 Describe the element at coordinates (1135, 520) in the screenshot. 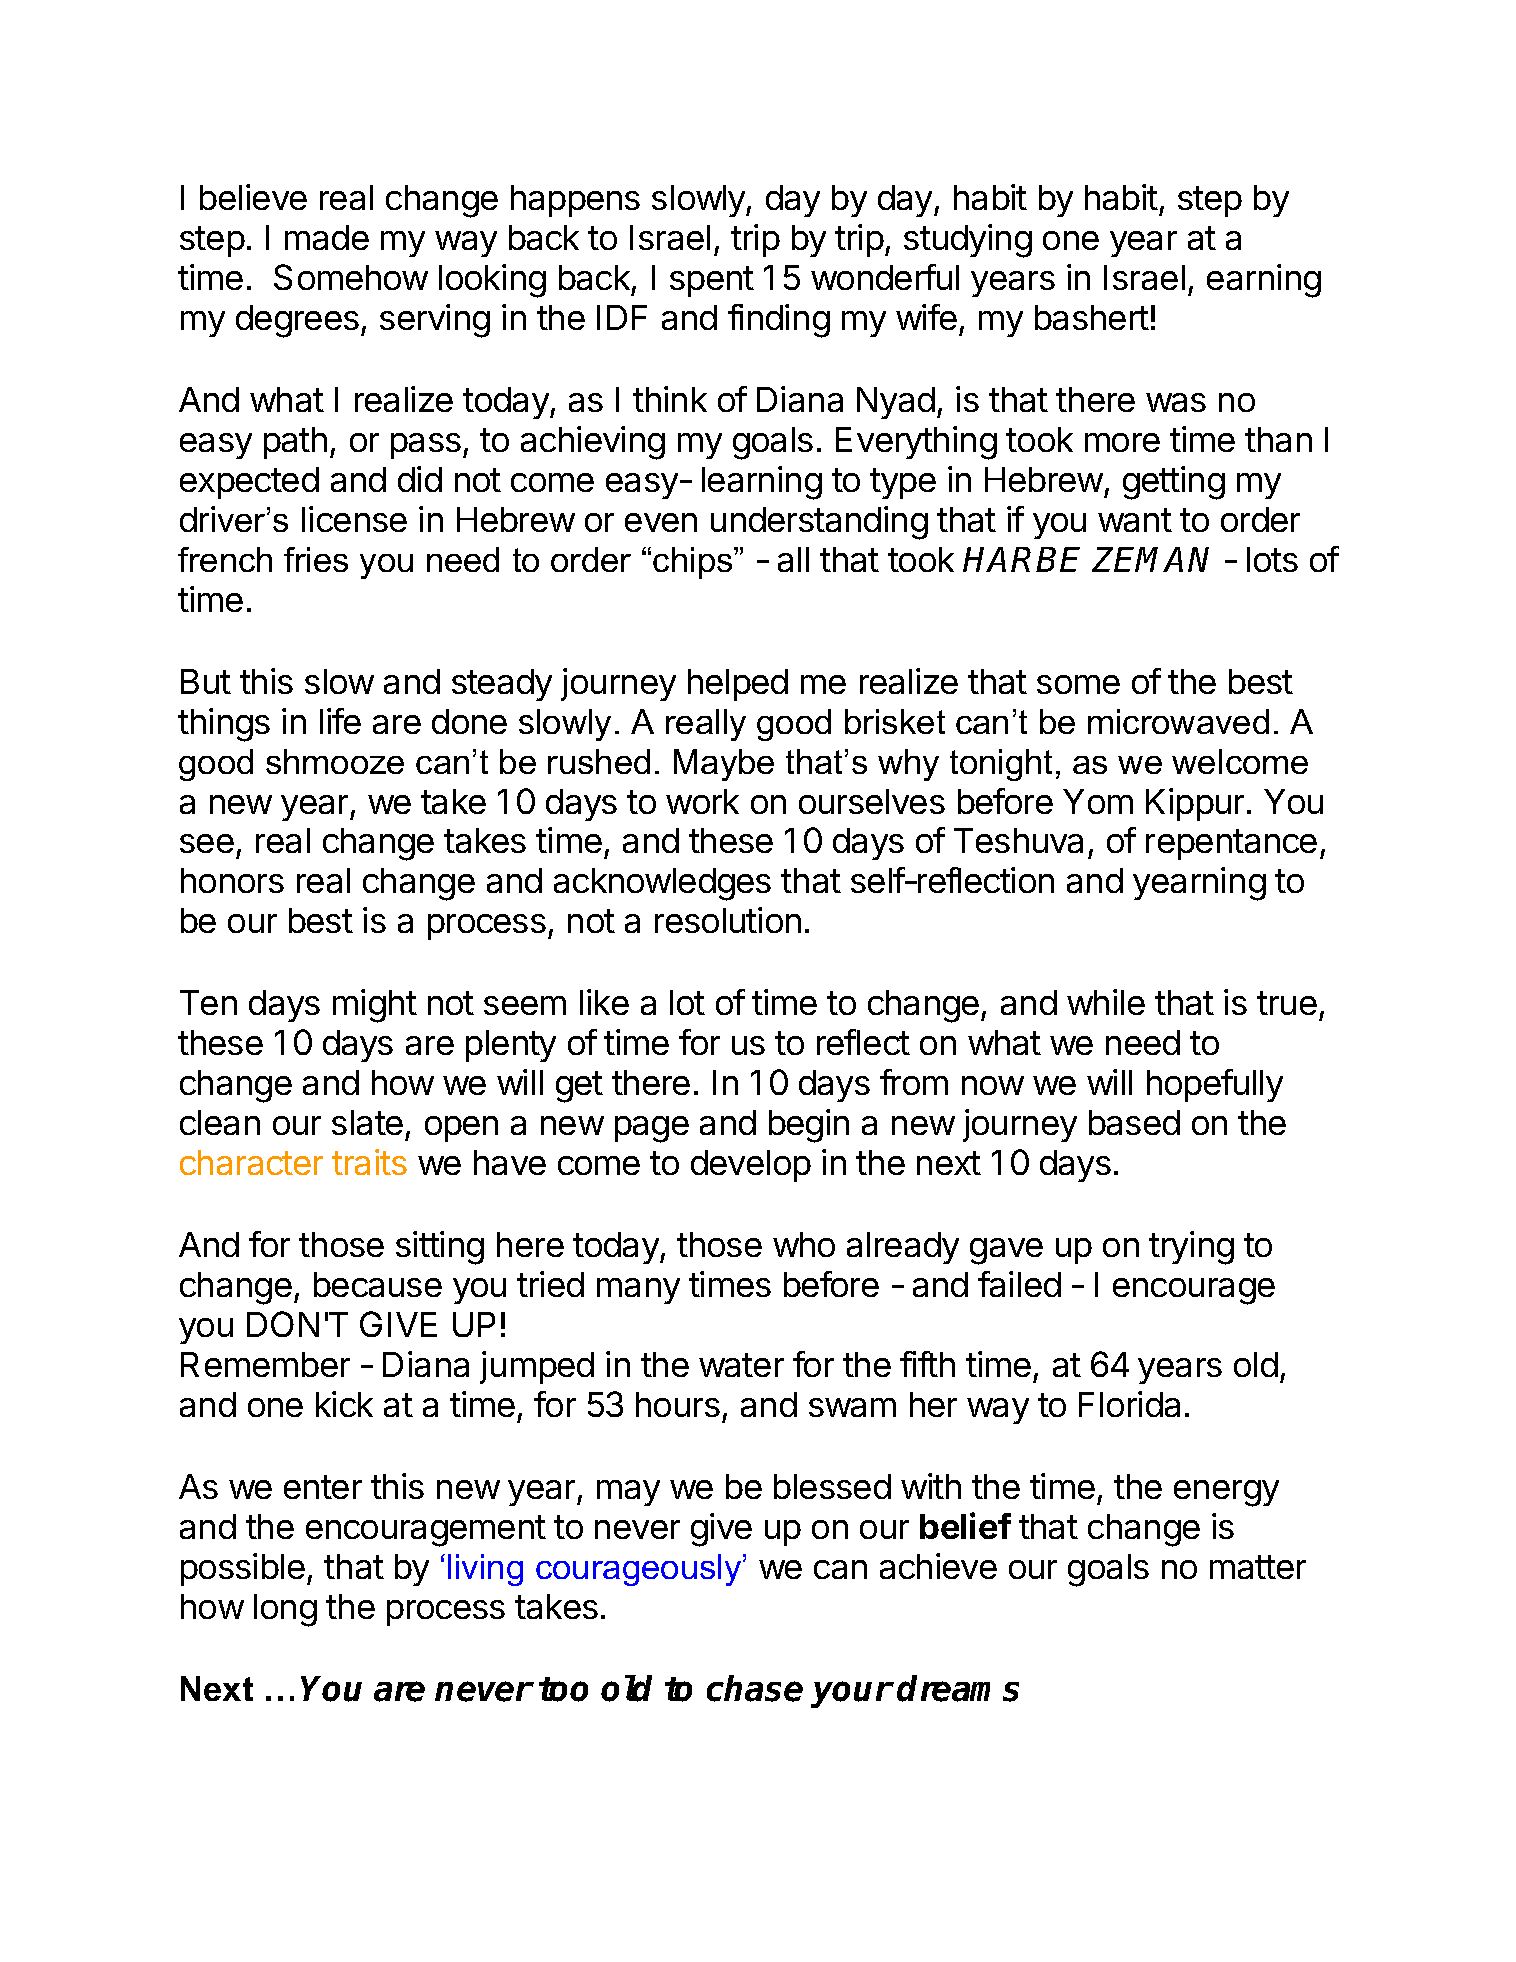

I see `want` at that location.
